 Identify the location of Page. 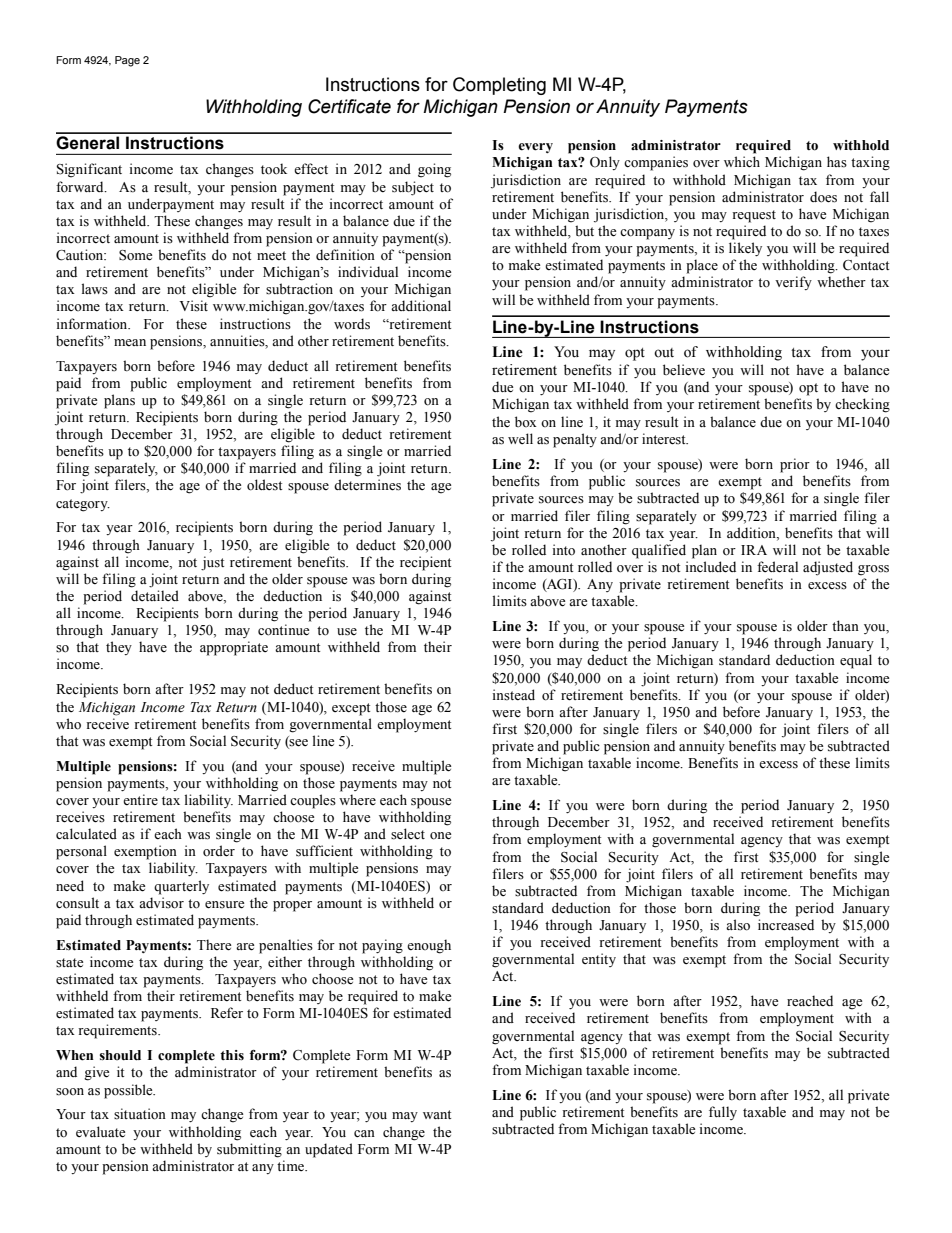
(127, 61).
